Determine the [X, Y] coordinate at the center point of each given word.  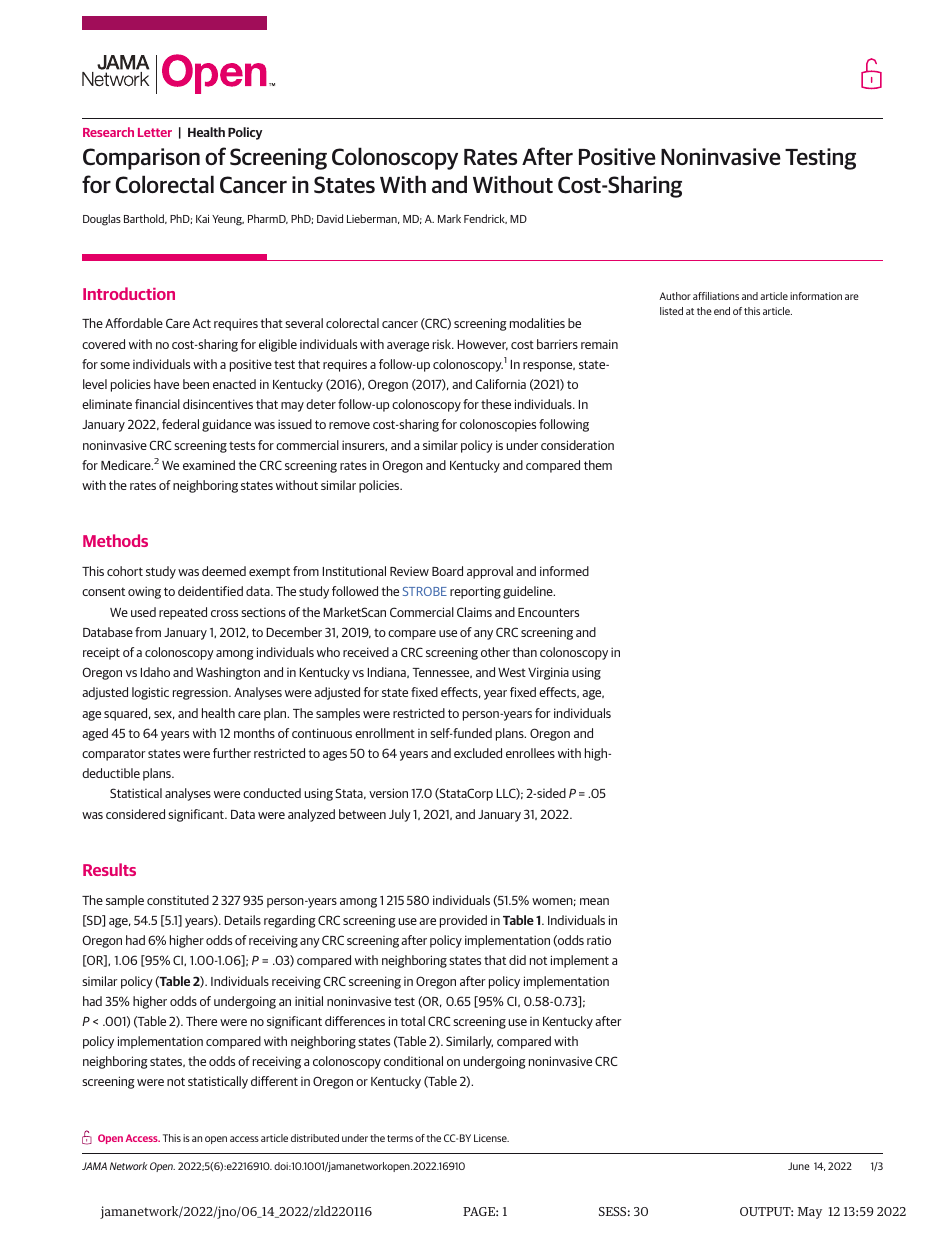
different [274, 1081]
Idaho [155, 672]
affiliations [716, 296]
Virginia [548, 673]
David [330, 218]
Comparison [141, 159]
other [495, 652]
